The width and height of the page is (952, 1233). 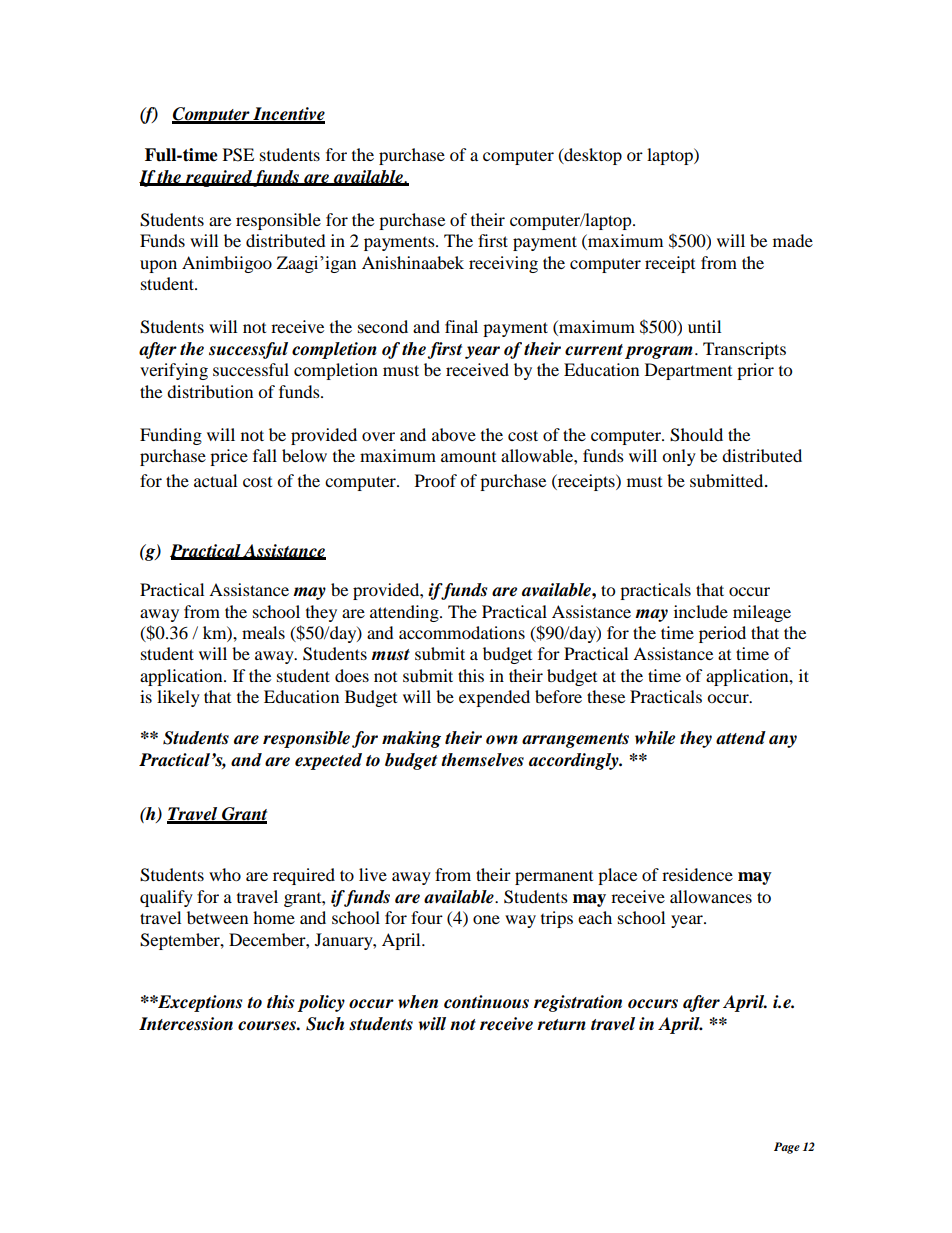 What do you see at coordinates (592, 156) in the page?
I see `desktop` at bounding box center [592, 156].
